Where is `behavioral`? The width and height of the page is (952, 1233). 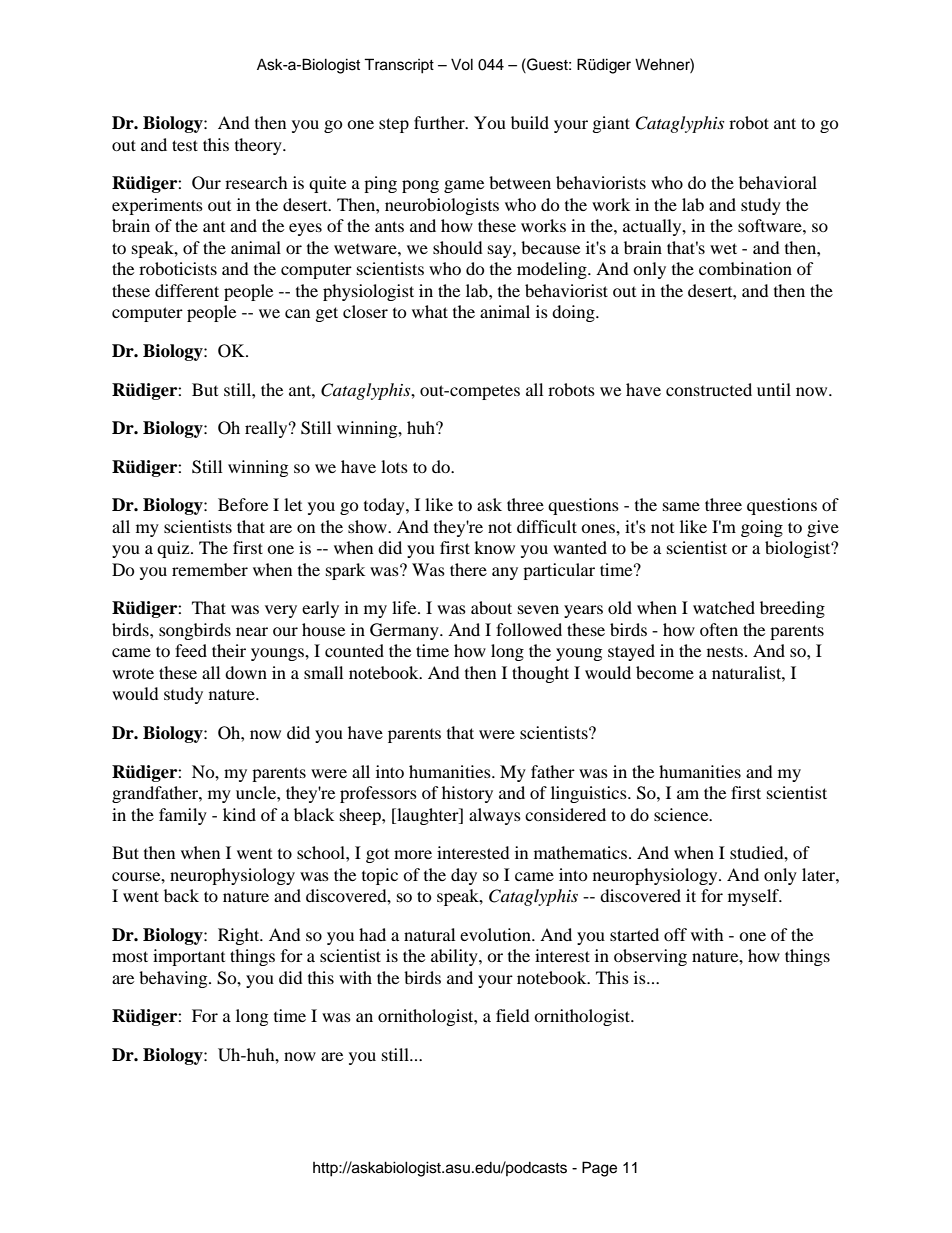 behavioral is located at coordinates (778, 182).
